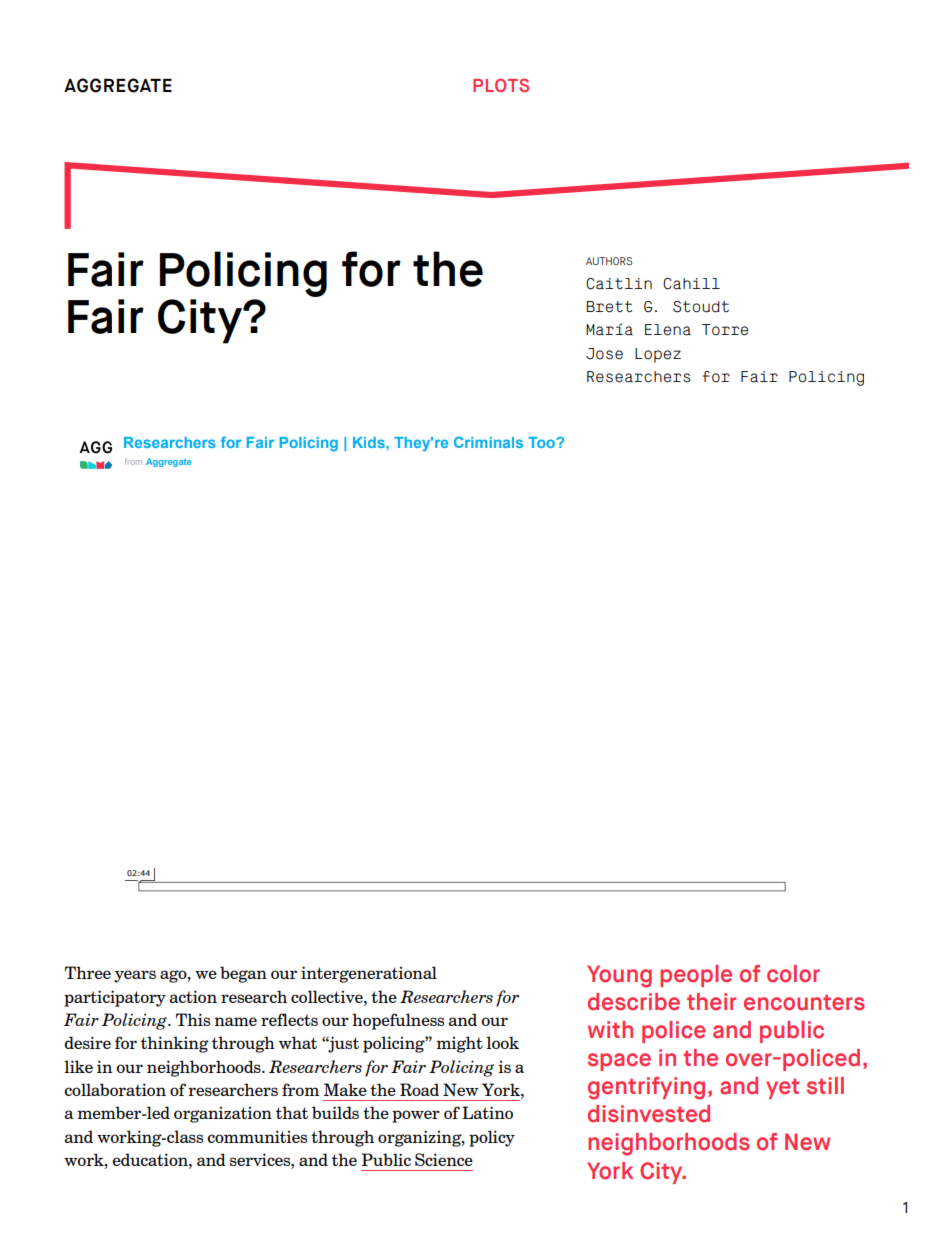 This screenshot has width=952, height=1233. Describe the element at coordinates (691, 284) in the screenshot. I see `Cahill` at that location.
